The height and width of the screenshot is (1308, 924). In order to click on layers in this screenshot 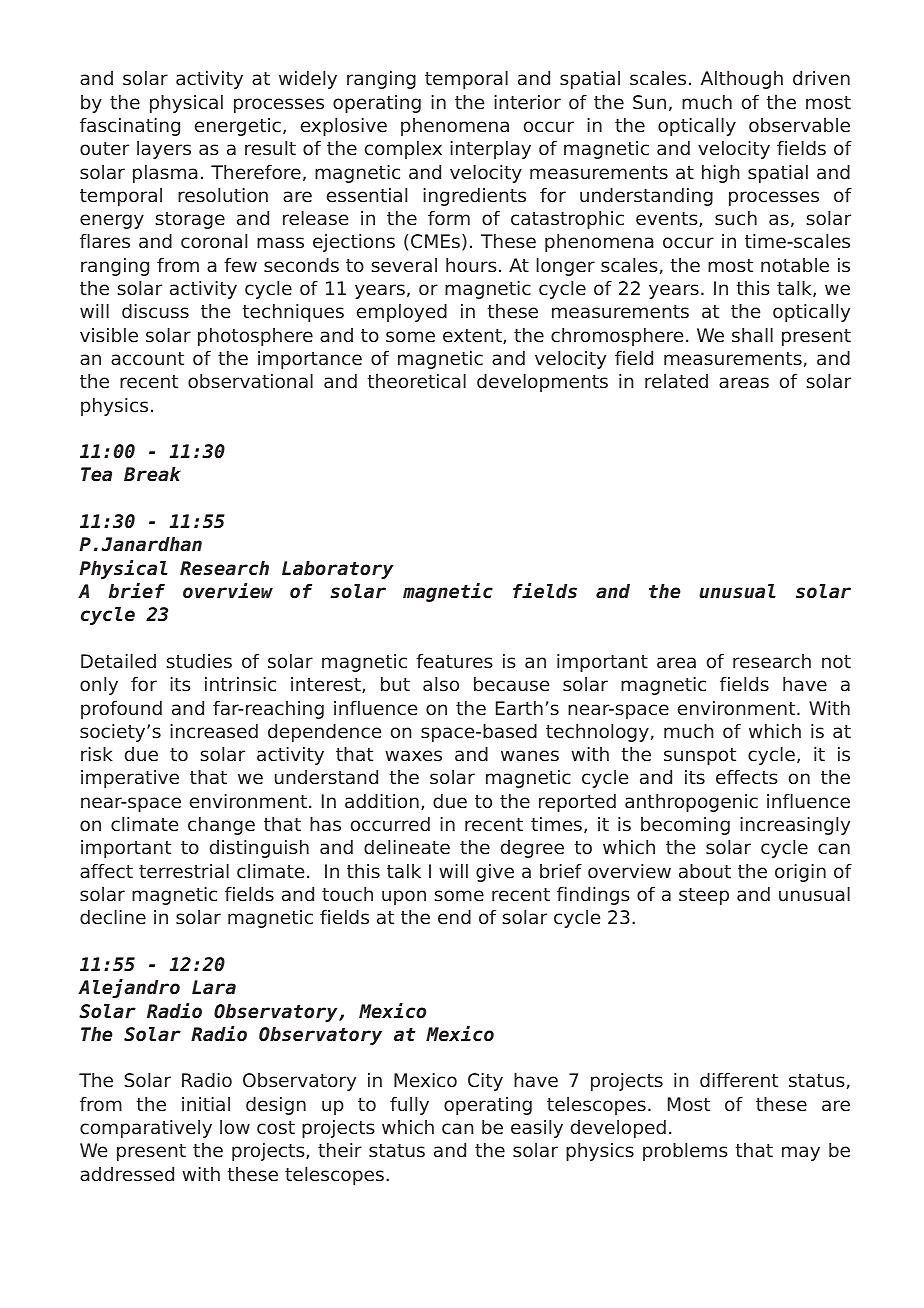, I will do `click(164, 150)`.
